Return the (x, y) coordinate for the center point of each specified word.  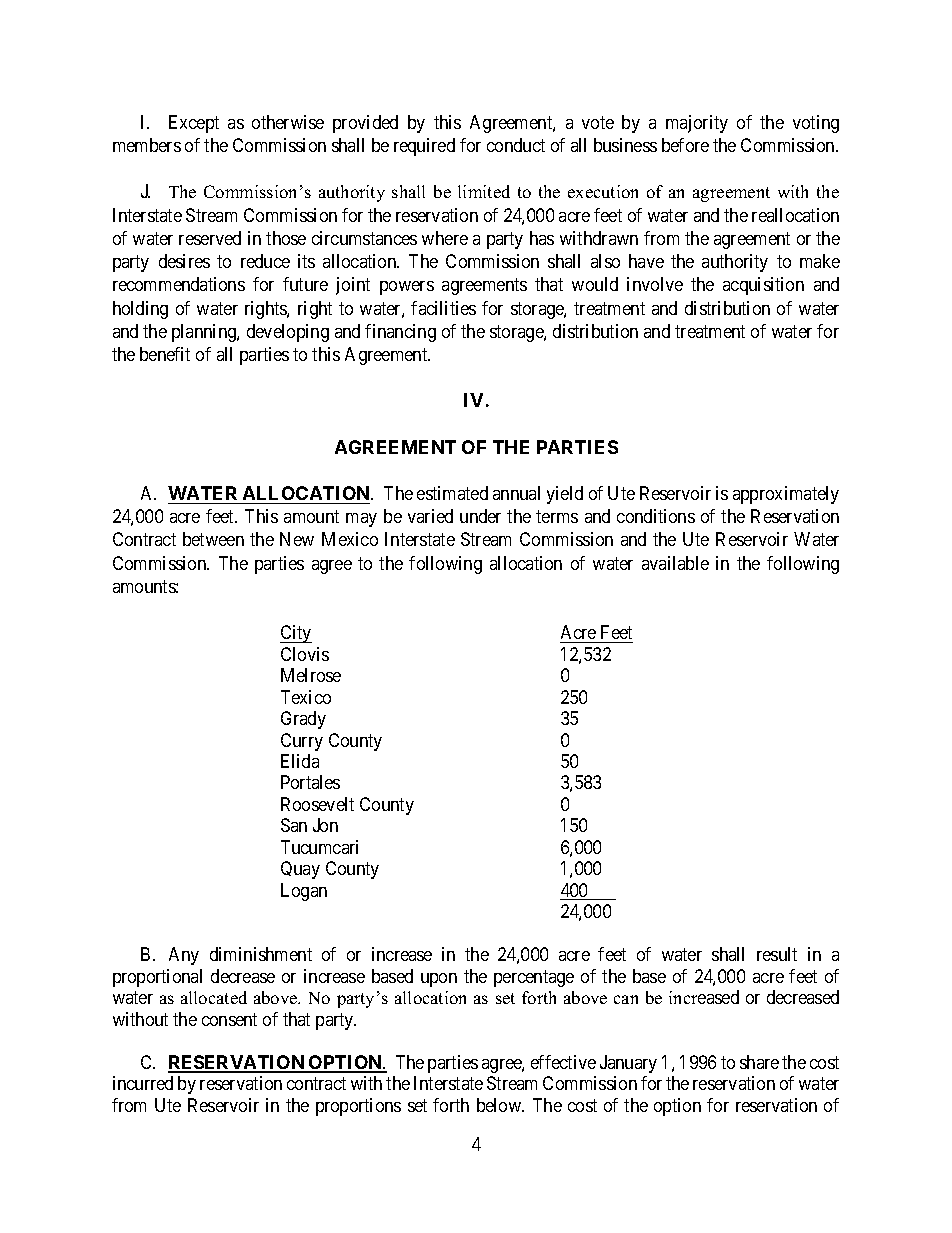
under (480, 516)
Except (194, 124)
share (759, 1062)
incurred (143, 1083)
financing (400, 333)
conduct (516, 145)
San (294, 825)
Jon (325, 825)
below (500, 1105)
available (675, 563)
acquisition (763, 286)
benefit (165, 354)
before (685, 145)
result (777, 954)
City (296, 634)
